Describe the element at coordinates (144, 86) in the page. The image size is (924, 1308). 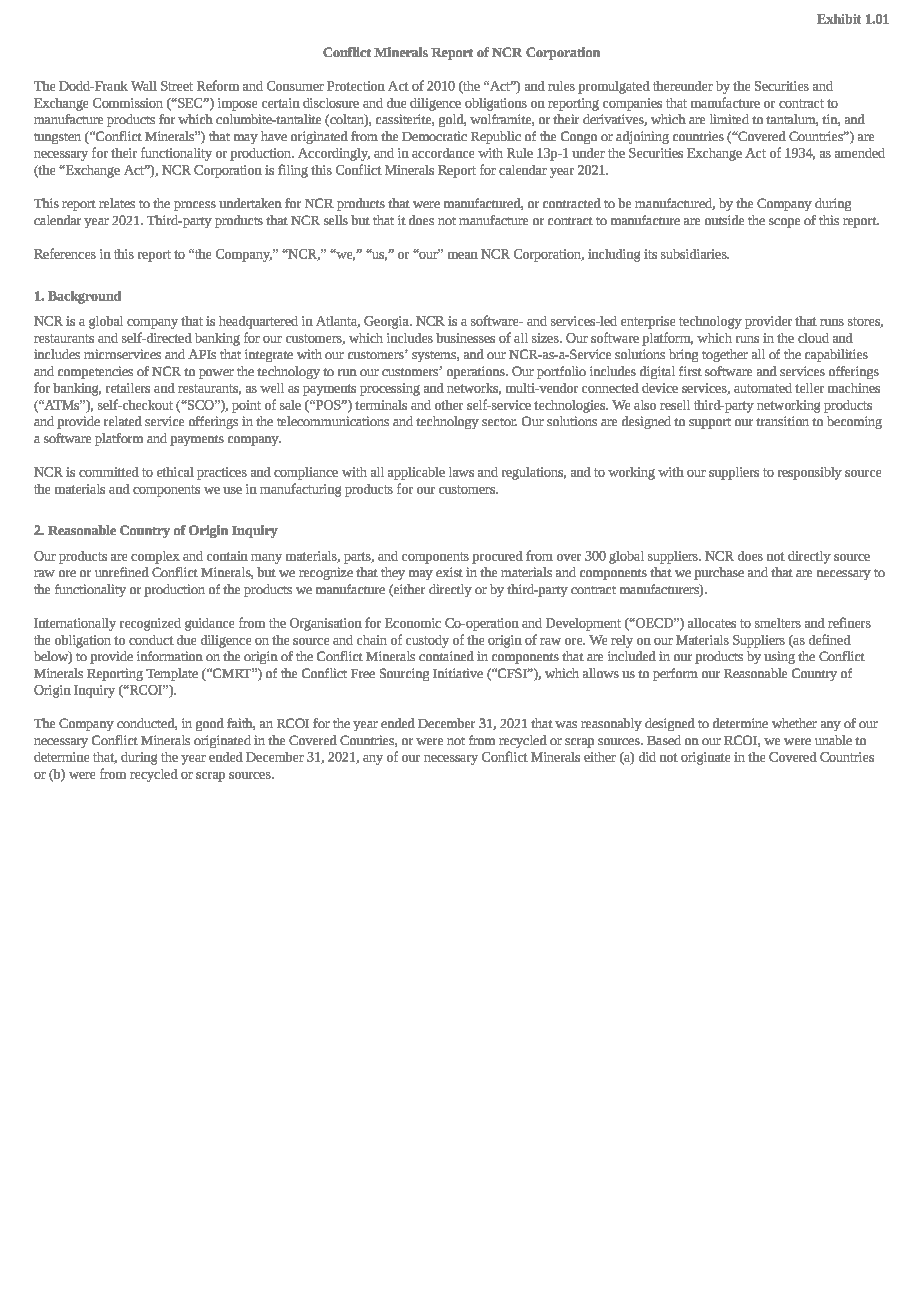
I see `Wall` at that location.
